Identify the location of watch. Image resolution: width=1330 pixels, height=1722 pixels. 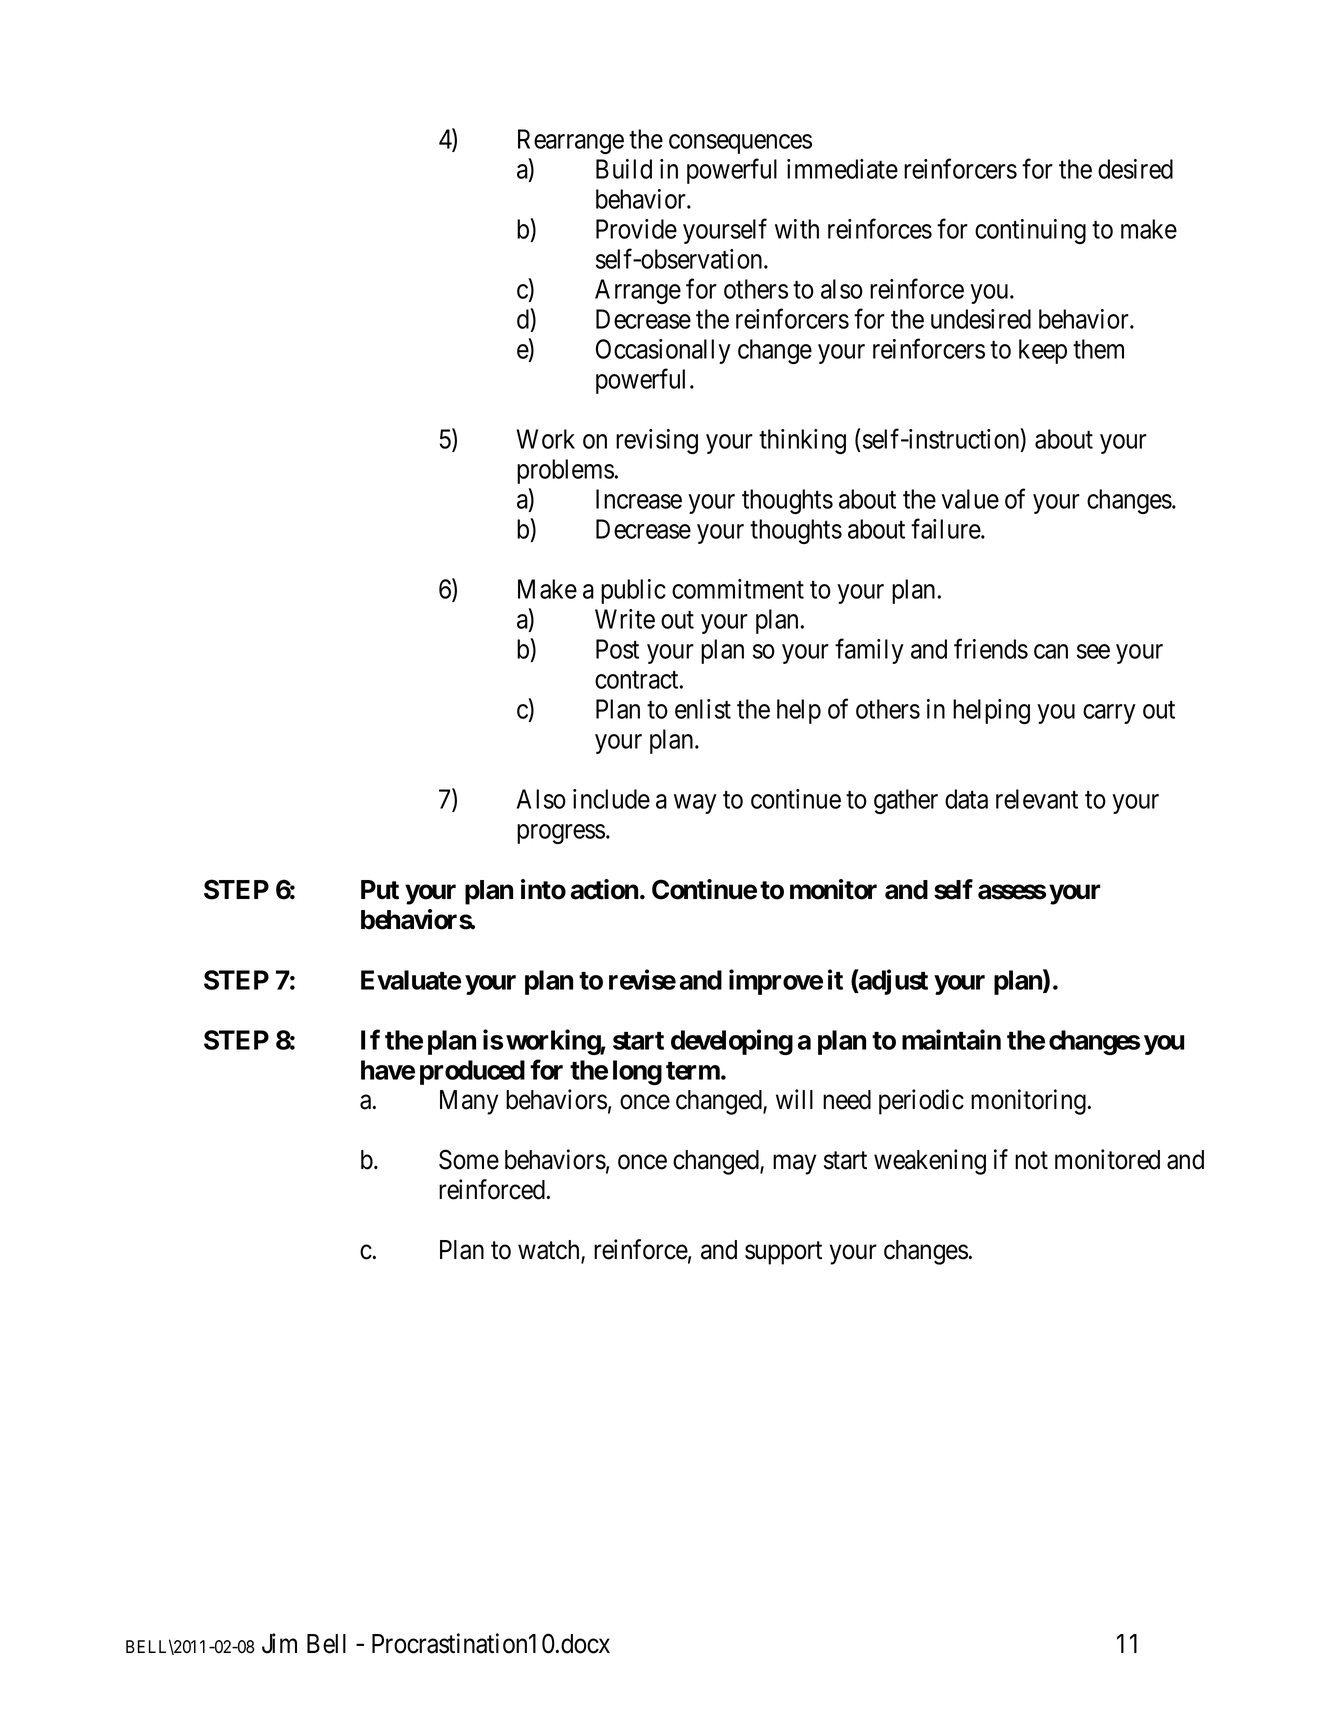
(550, 1251).
